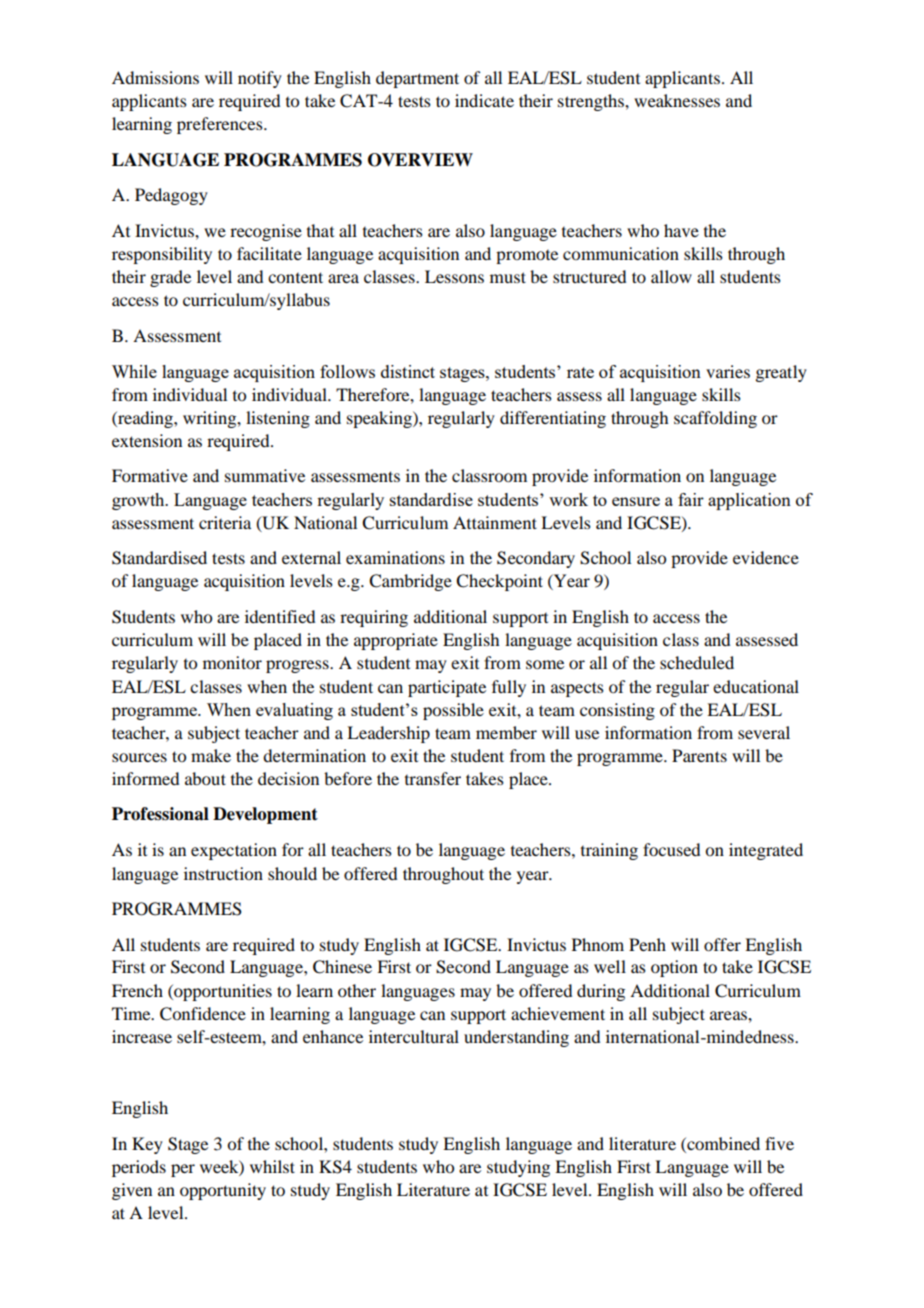  What do you see at coordinates (222, 992) in the screenshot?
I see `opportunities` at bounding box center [222, 992].
